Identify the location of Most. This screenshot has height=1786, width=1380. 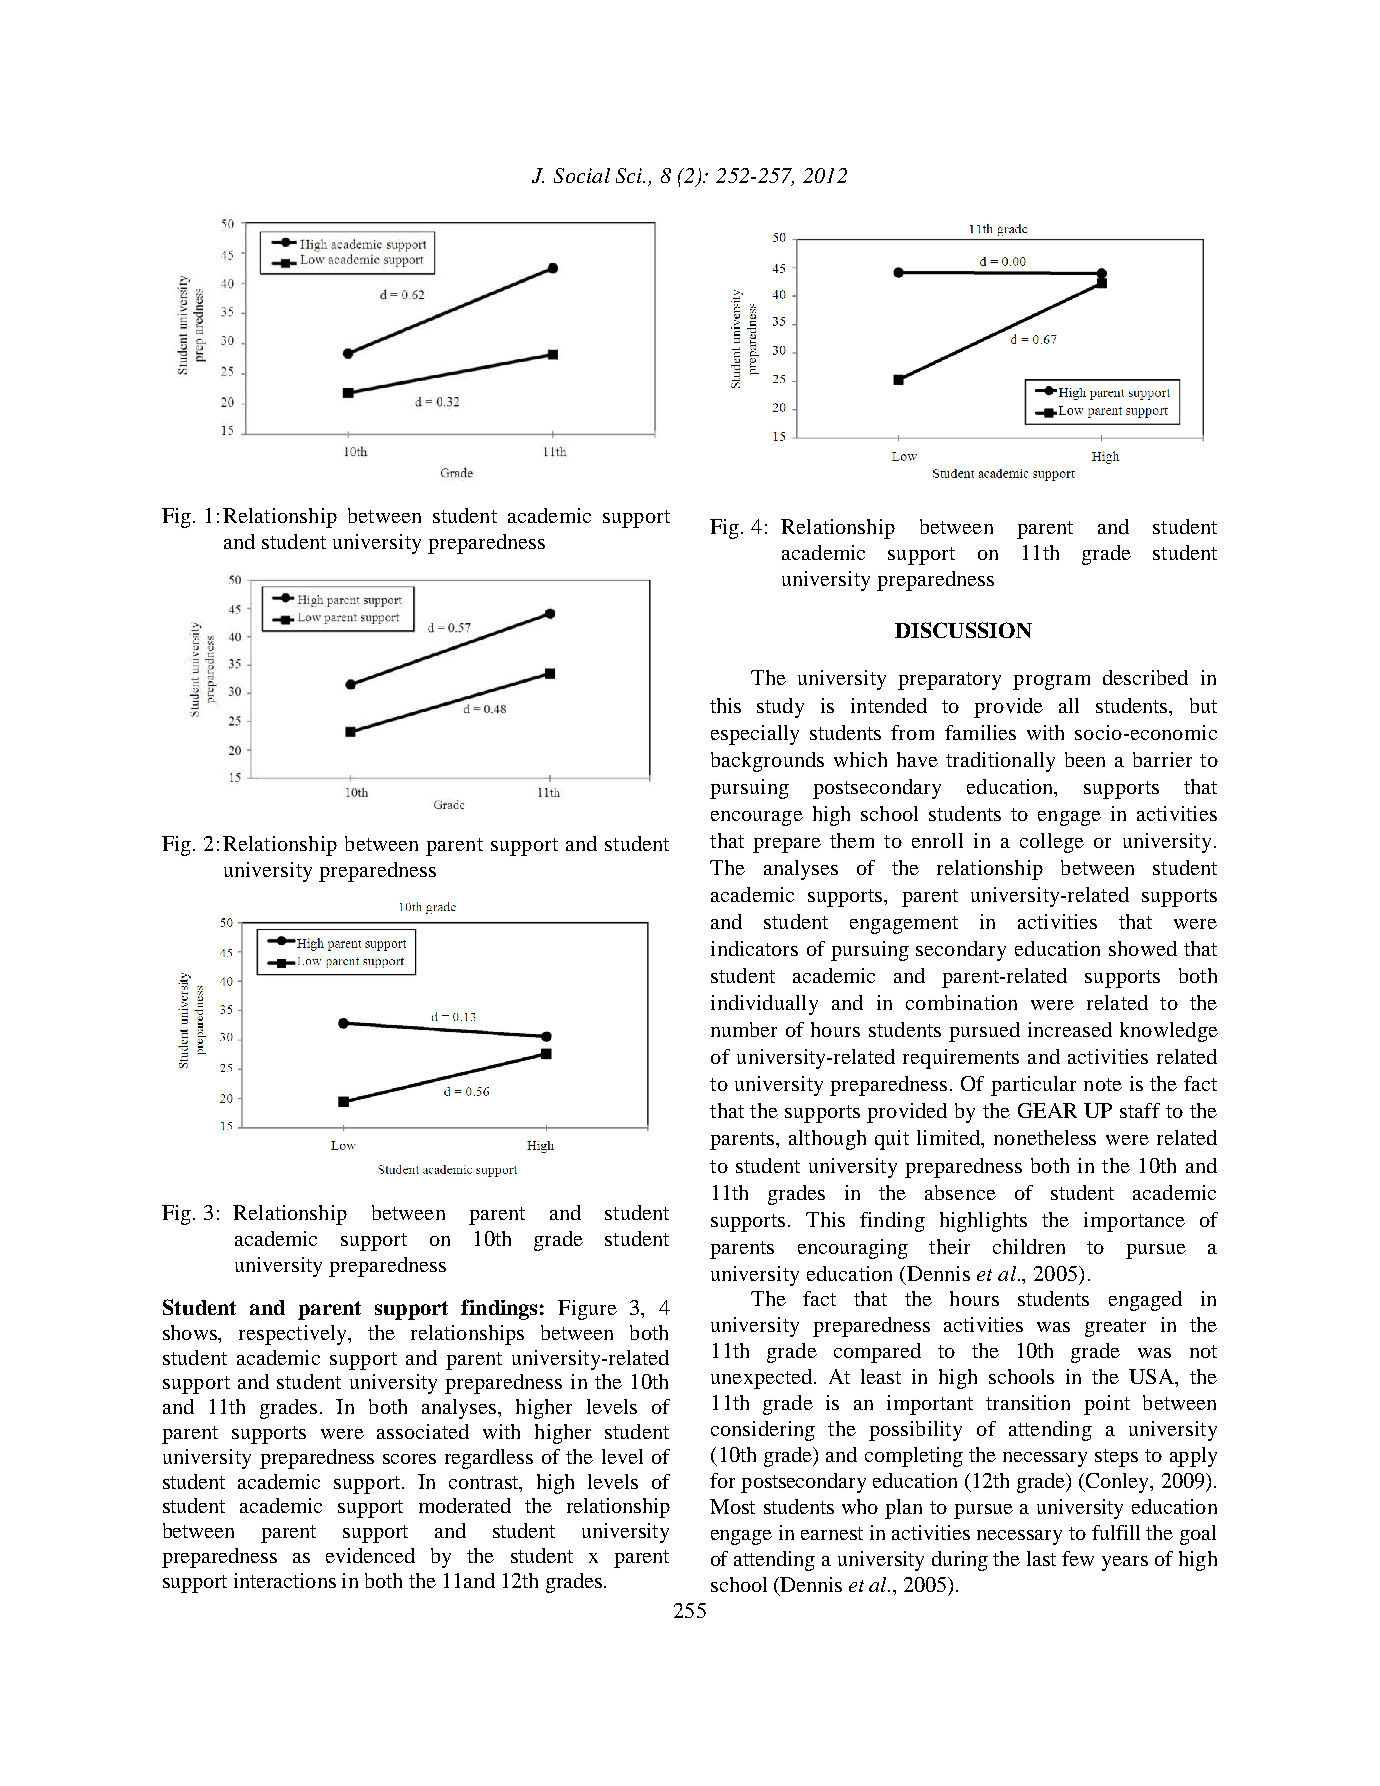
(732, 1506).
